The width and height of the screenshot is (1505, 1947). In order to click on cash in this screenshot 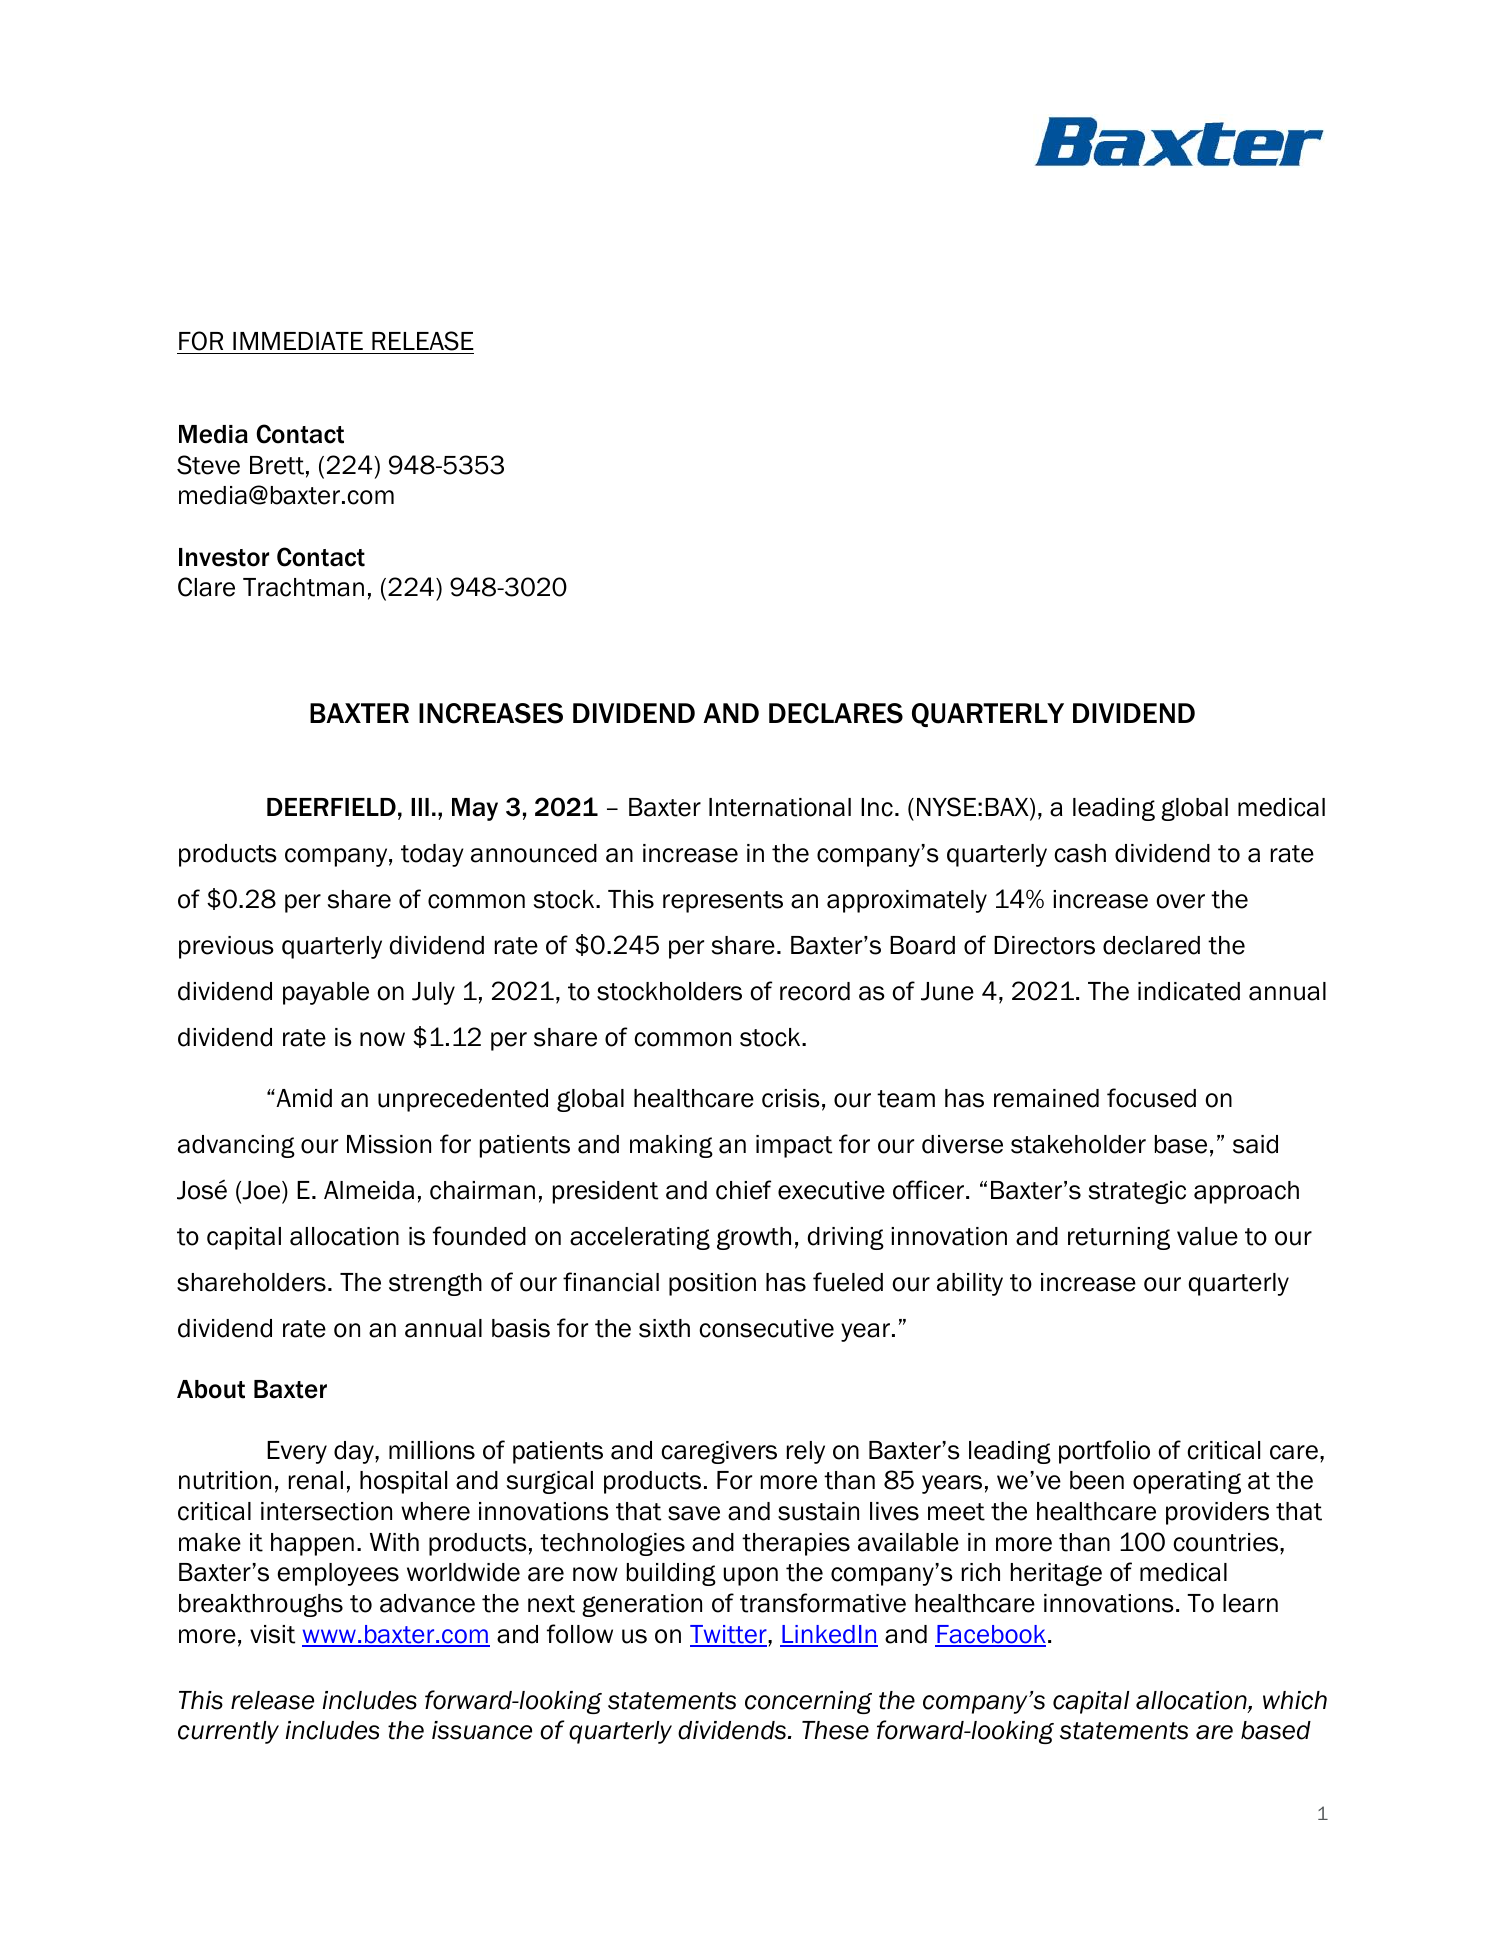, I will do `click(1080, 853)`.
